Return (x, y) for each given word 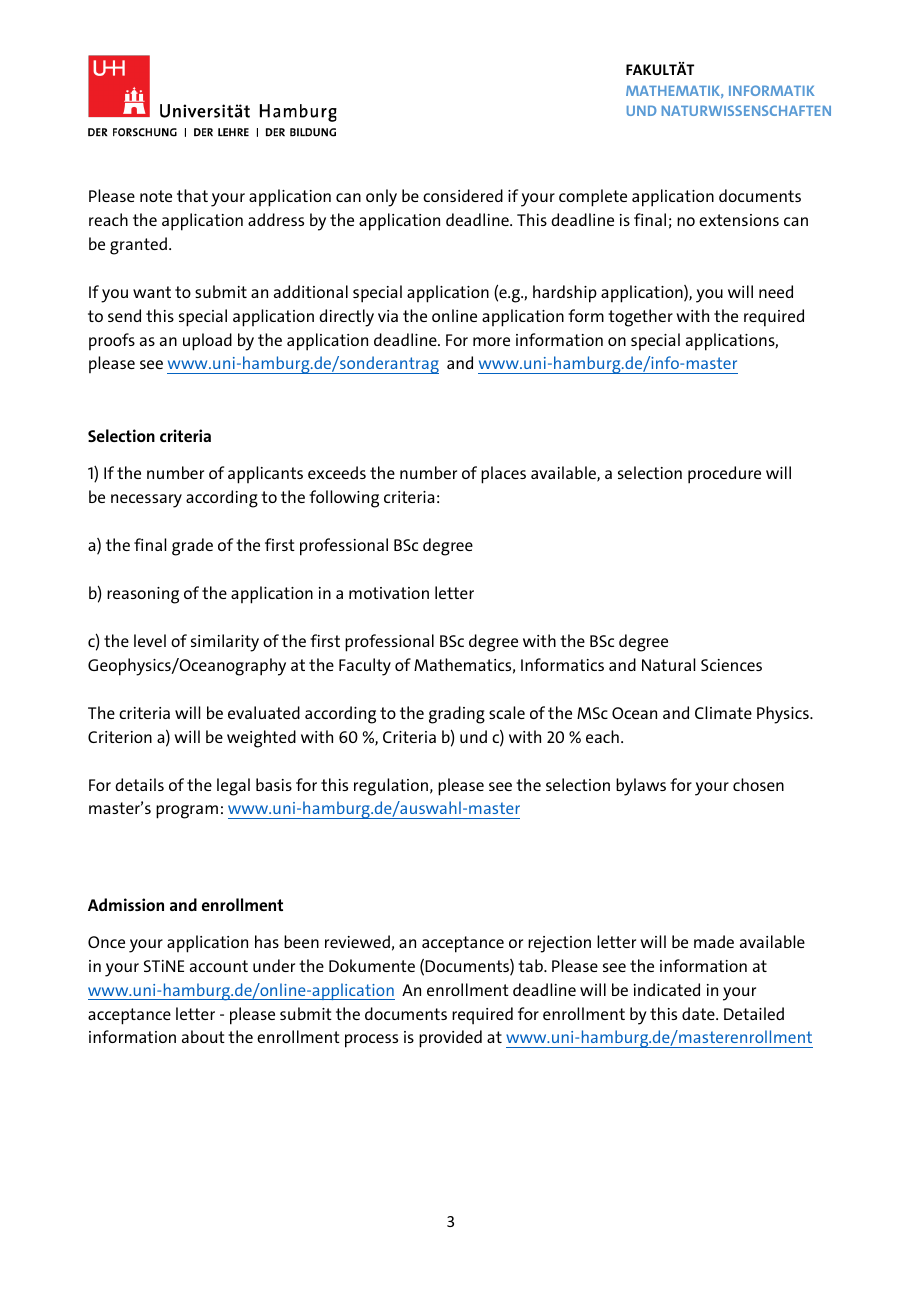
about (203, 1036)
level (150, 640)
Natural (668, 664)
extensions (739, 220)
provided (450, 1039)
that (192, 195)
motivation (389, 593)
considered (463, 195)
